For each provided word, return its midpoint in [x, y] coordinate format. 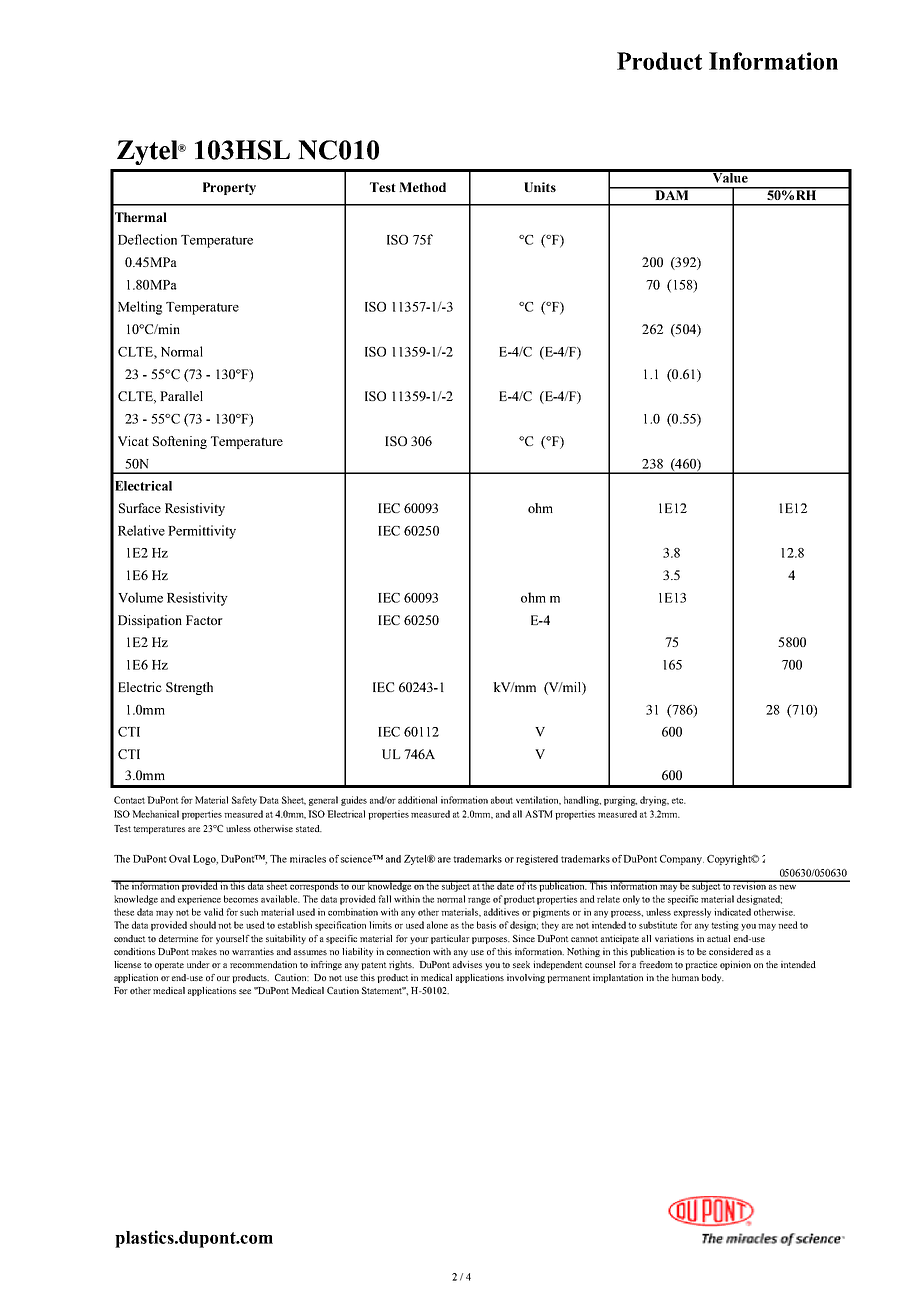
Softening [180, 442]
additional [417, 800]
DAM [672, 194]
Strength [189, 688]
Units [540, 187]
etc [679, 800]
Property [229, 188]
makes [204, 951]
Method [422, 187]
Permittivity [202, 532]
